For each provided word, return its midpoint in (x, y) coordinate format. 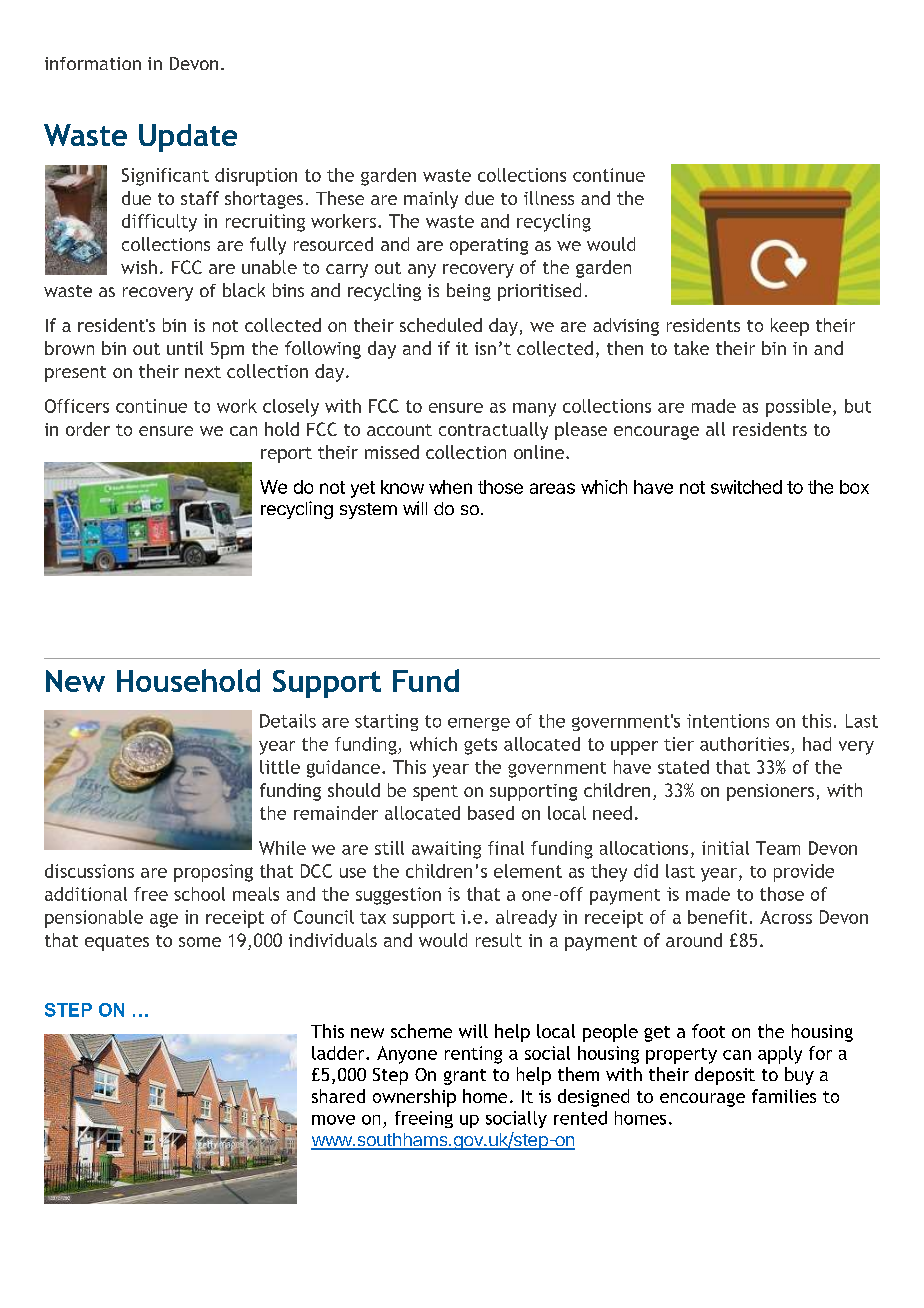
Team (778, 848)
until (185, 348)
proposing (213, 873)
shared (338, 1096)
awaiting (446, 850)
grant (465, 1077)
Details (288, 721)
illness (549, 198)
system (368, 511)
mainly (431, 200)
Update (188, 138)
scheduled (441, 325)
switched (746, 487)
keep (790, 327)
